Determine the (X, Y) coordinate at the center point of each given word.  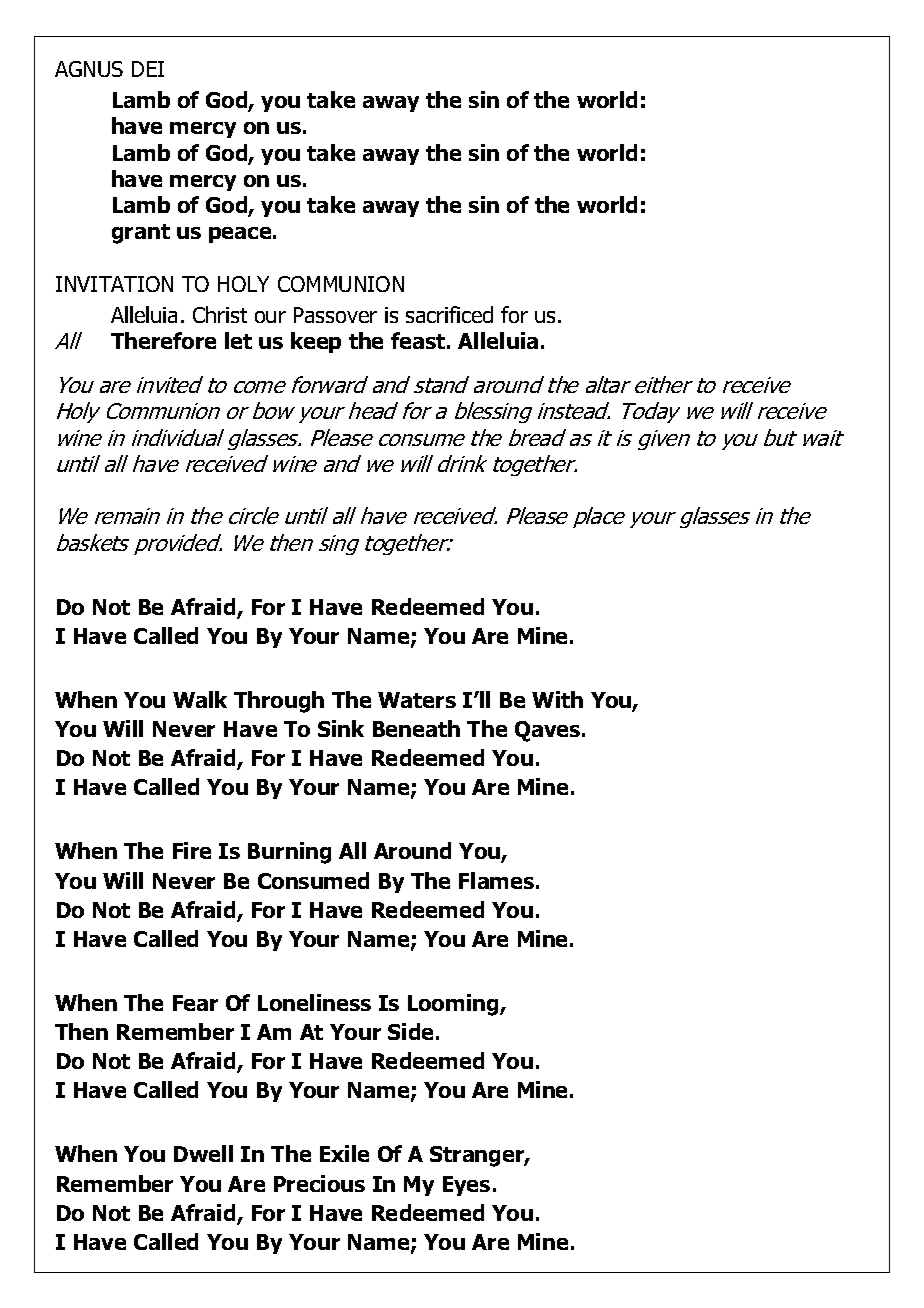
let (238, 340)
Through (279, 702)
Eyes (466, 1186)
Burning (289, 853)
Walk (200, 699)
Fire (192, 850)
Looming (454, 1005)
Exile (344, 1153)
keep (316, 342)
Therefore (163, 340)
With (557, 699)
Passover (335, 315)
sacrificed (449, 314)
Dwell (203, 1153)
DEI (148, 69)
